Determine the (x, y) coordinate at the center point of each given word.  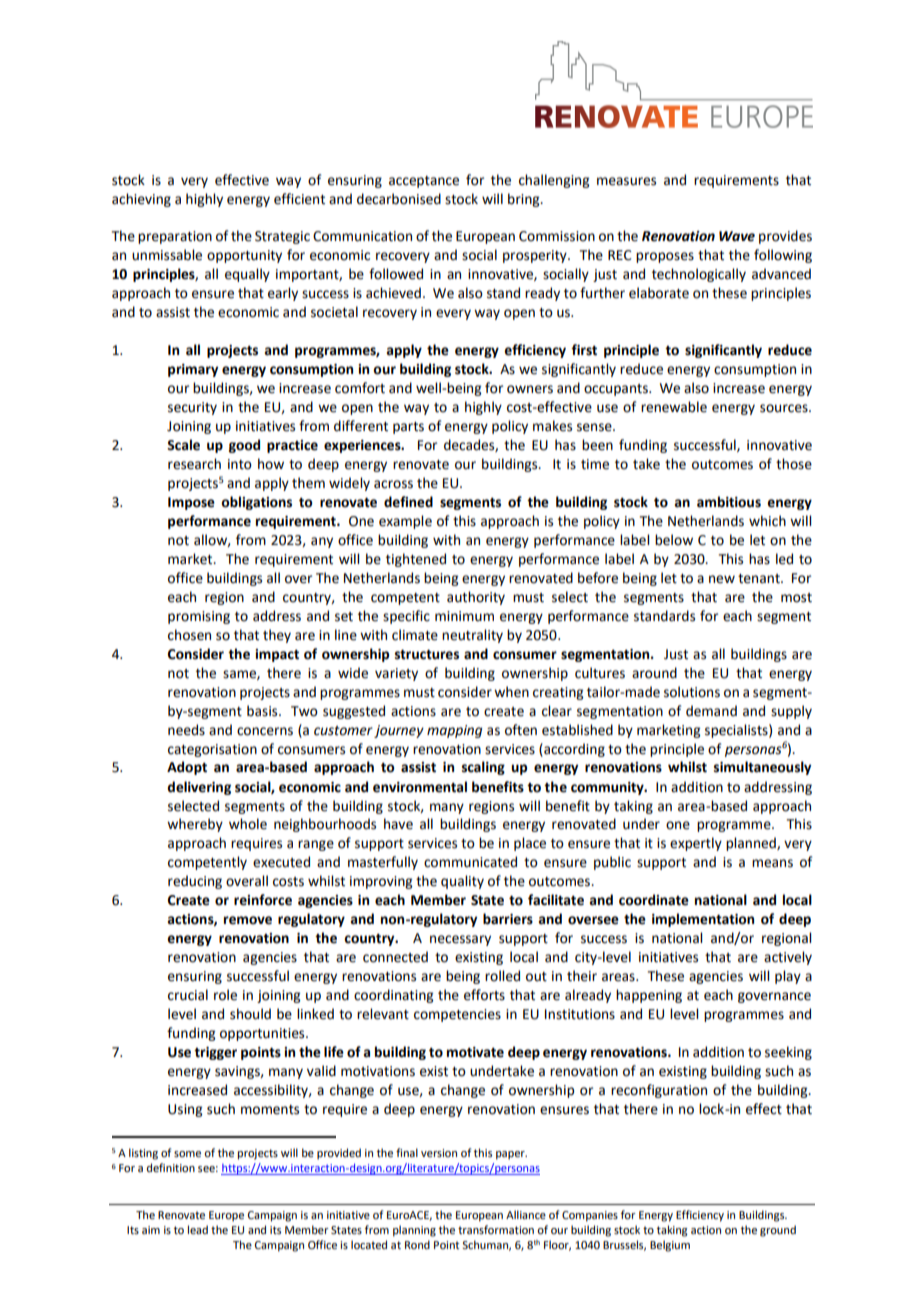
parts (408, 428)
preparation (175, 237)
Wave (737, 236)
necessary (460, 940)
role (225, 995)
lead (198, 1229)
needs (186, 730)
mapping (454, 731)
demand (711, 711)
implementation (703, 920)
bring (525, 200)
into (240, 464)
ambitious (729, 502)
